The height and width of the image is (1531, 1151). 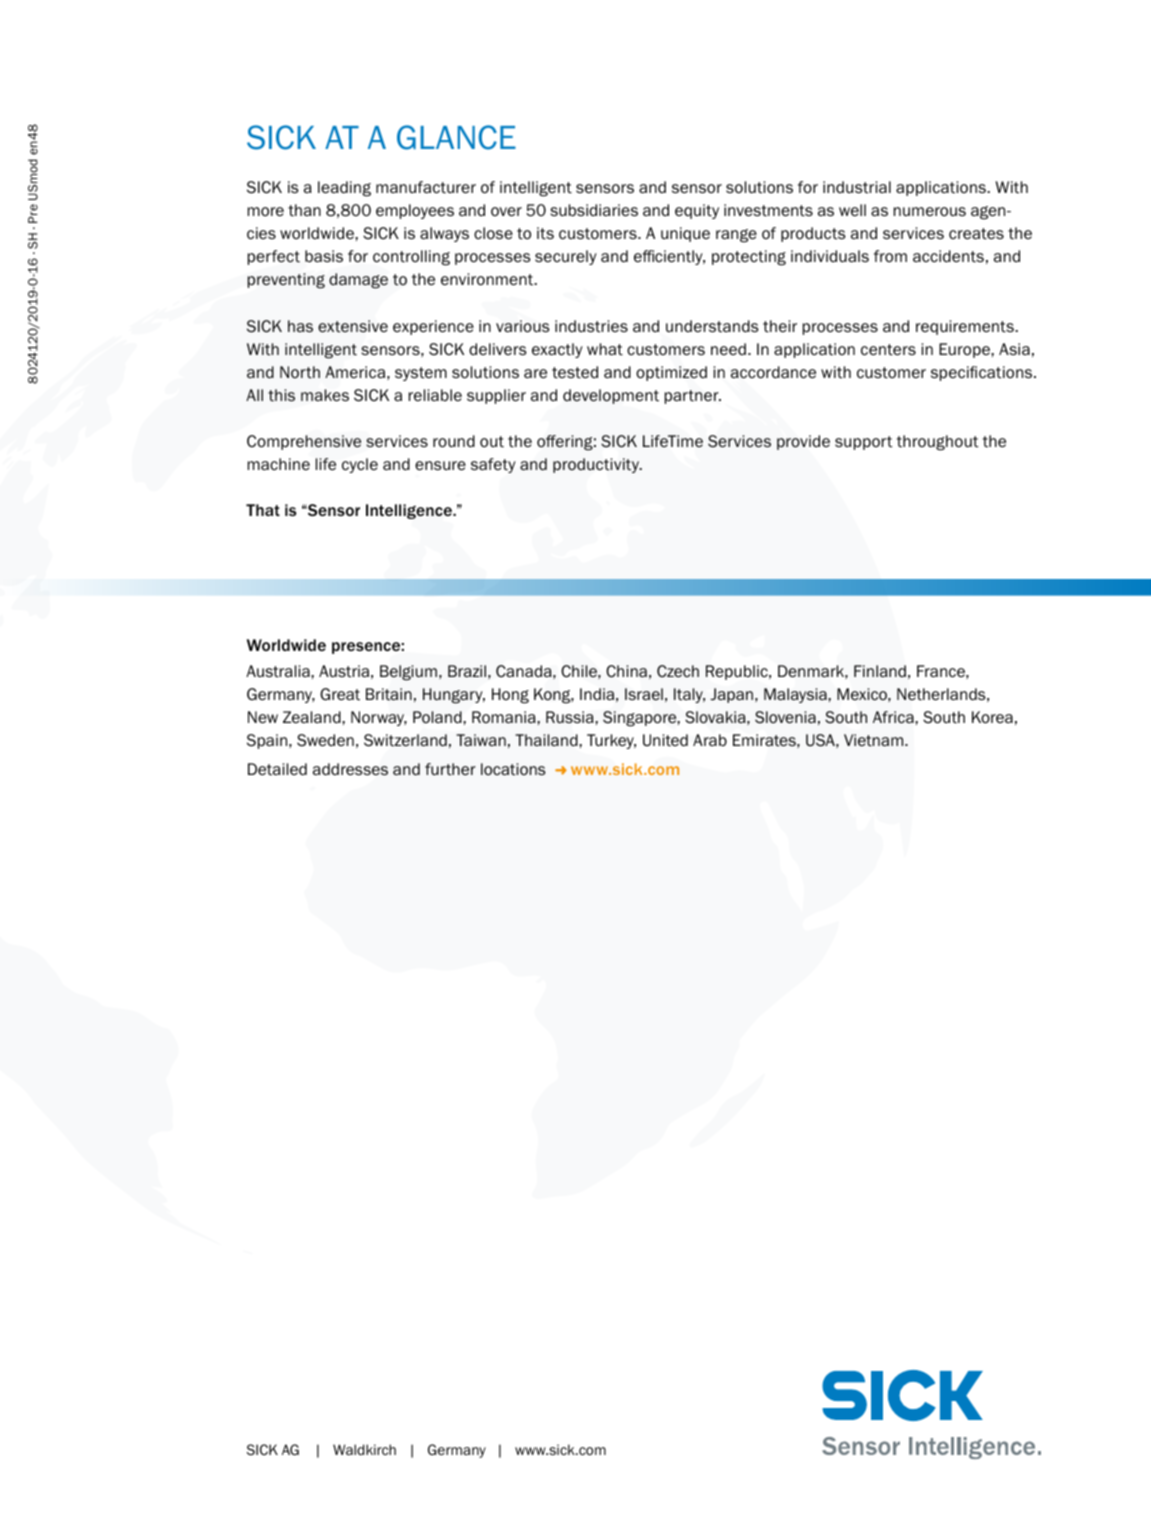 What do you see at coordinates (344, 189) in the image?
I see `leading` at bounding box center [344, 189].
